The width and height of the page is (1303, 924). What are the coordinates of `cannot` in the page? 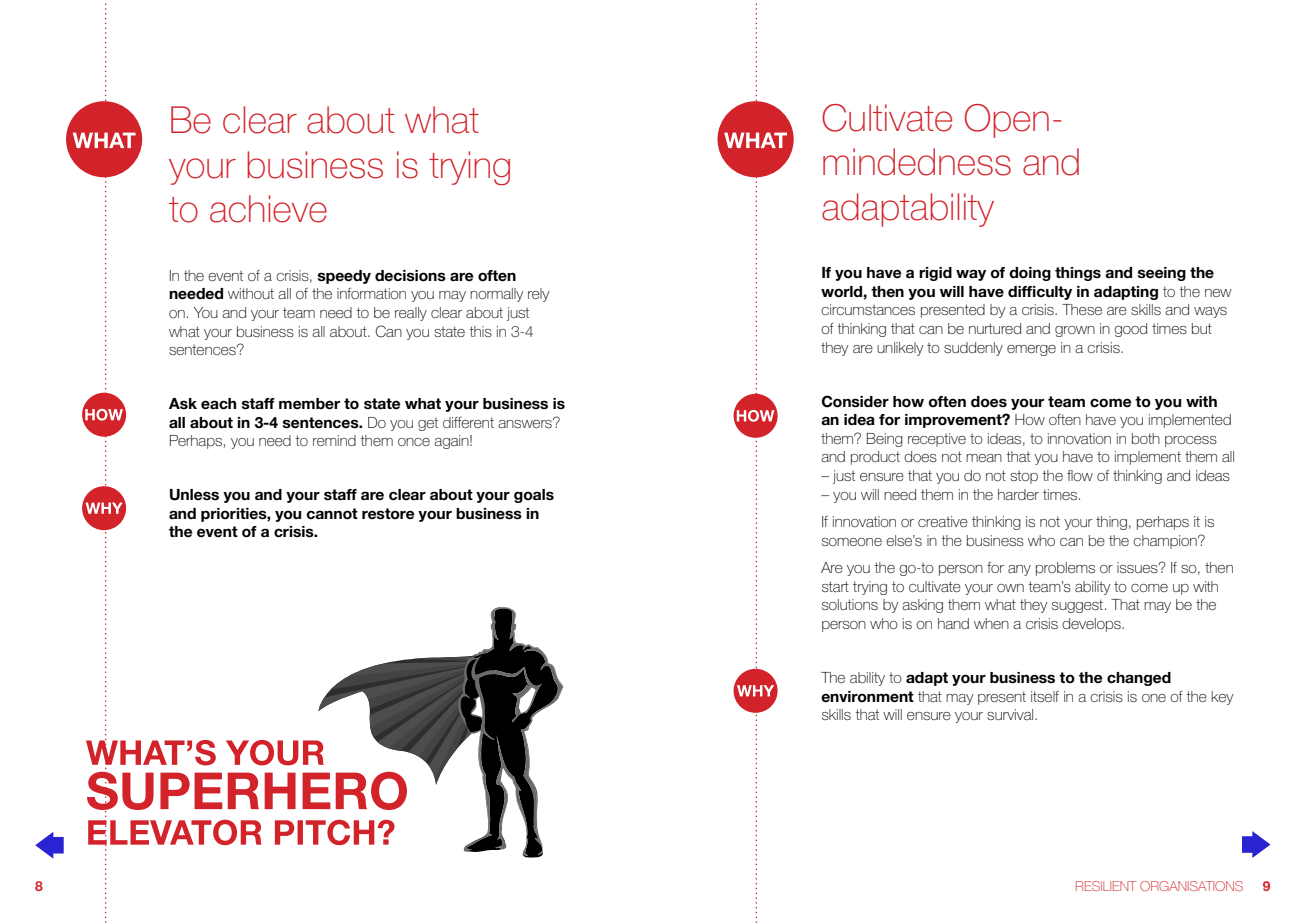 It's located at (332, 514).
